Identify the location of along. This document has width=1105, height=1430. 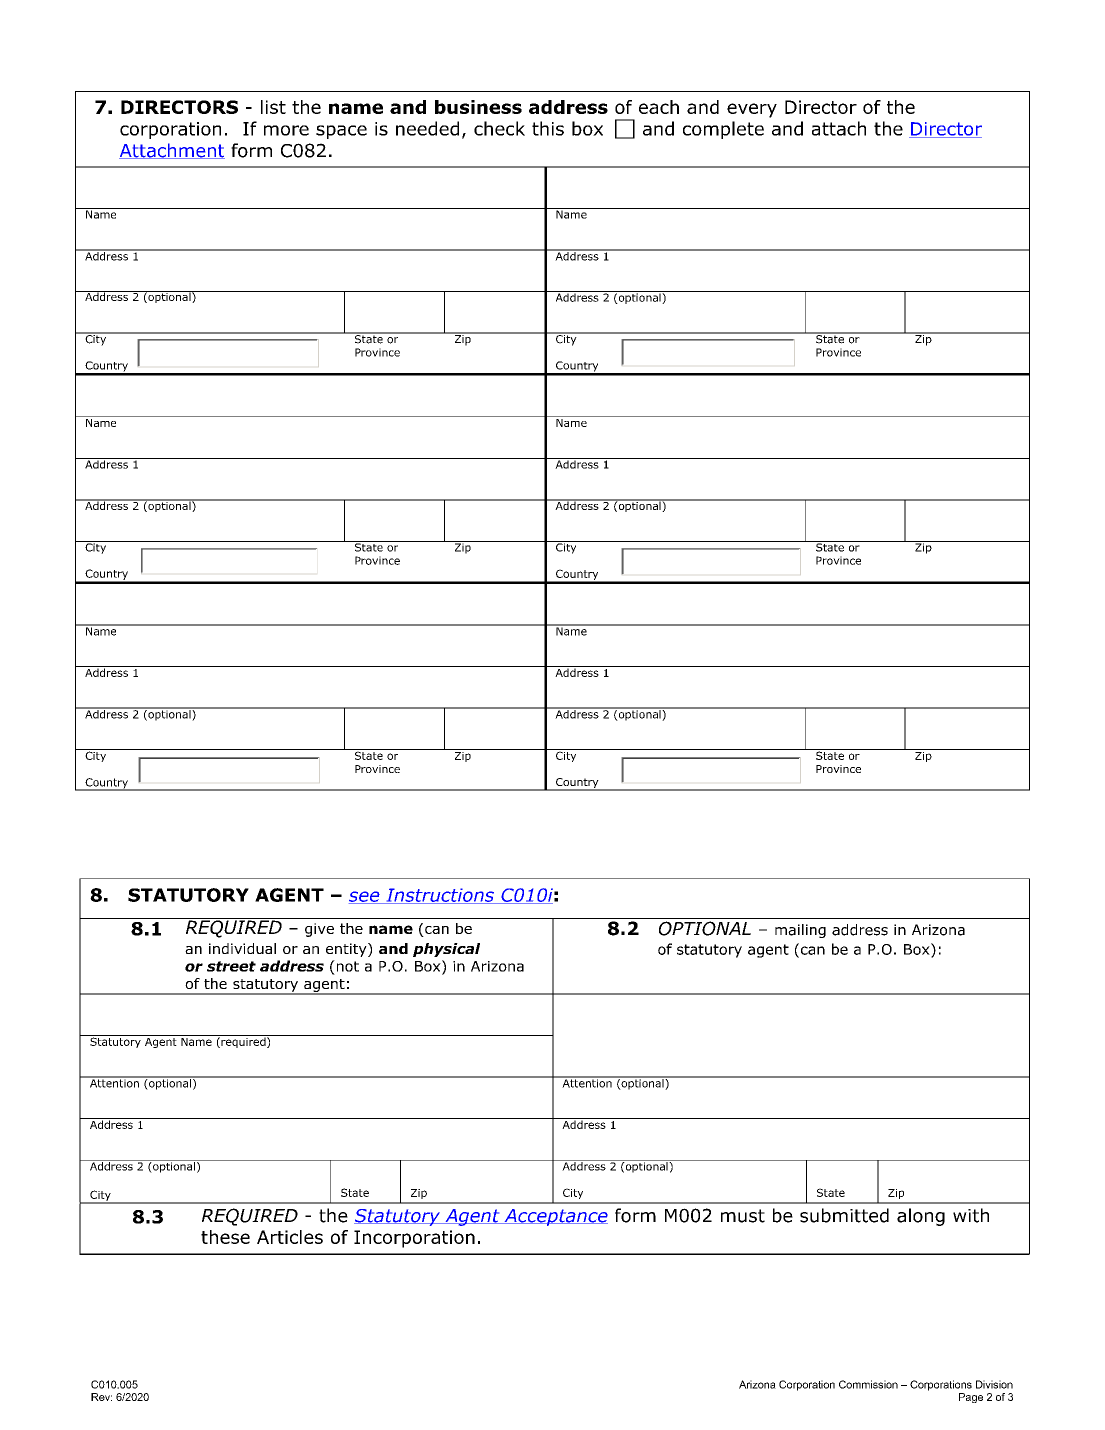
(921, 1217).
